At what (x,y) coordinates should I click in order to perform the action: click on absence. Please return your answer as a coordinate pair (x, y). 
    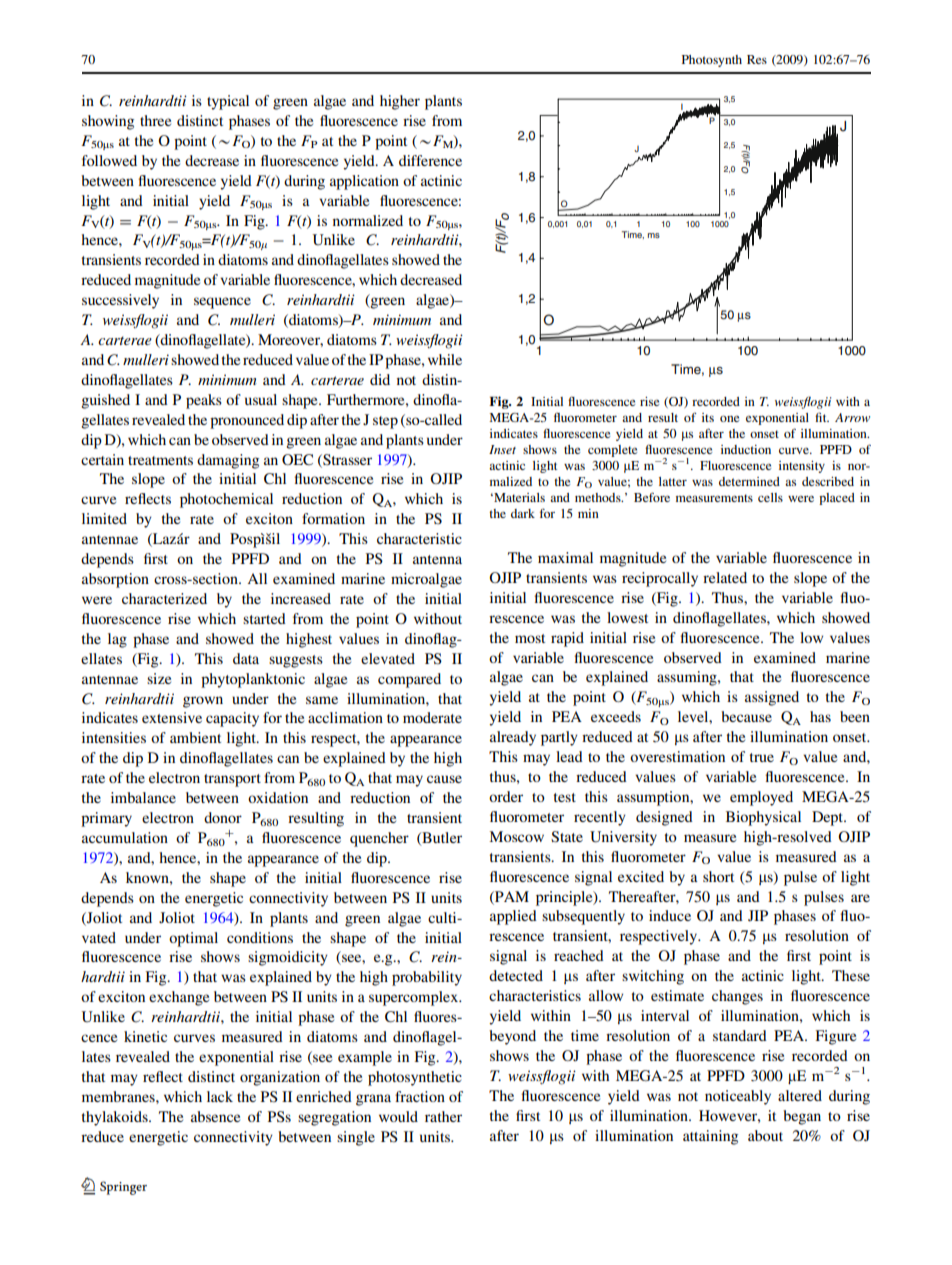
    Looking at the image, I should click on (215, 1116).
